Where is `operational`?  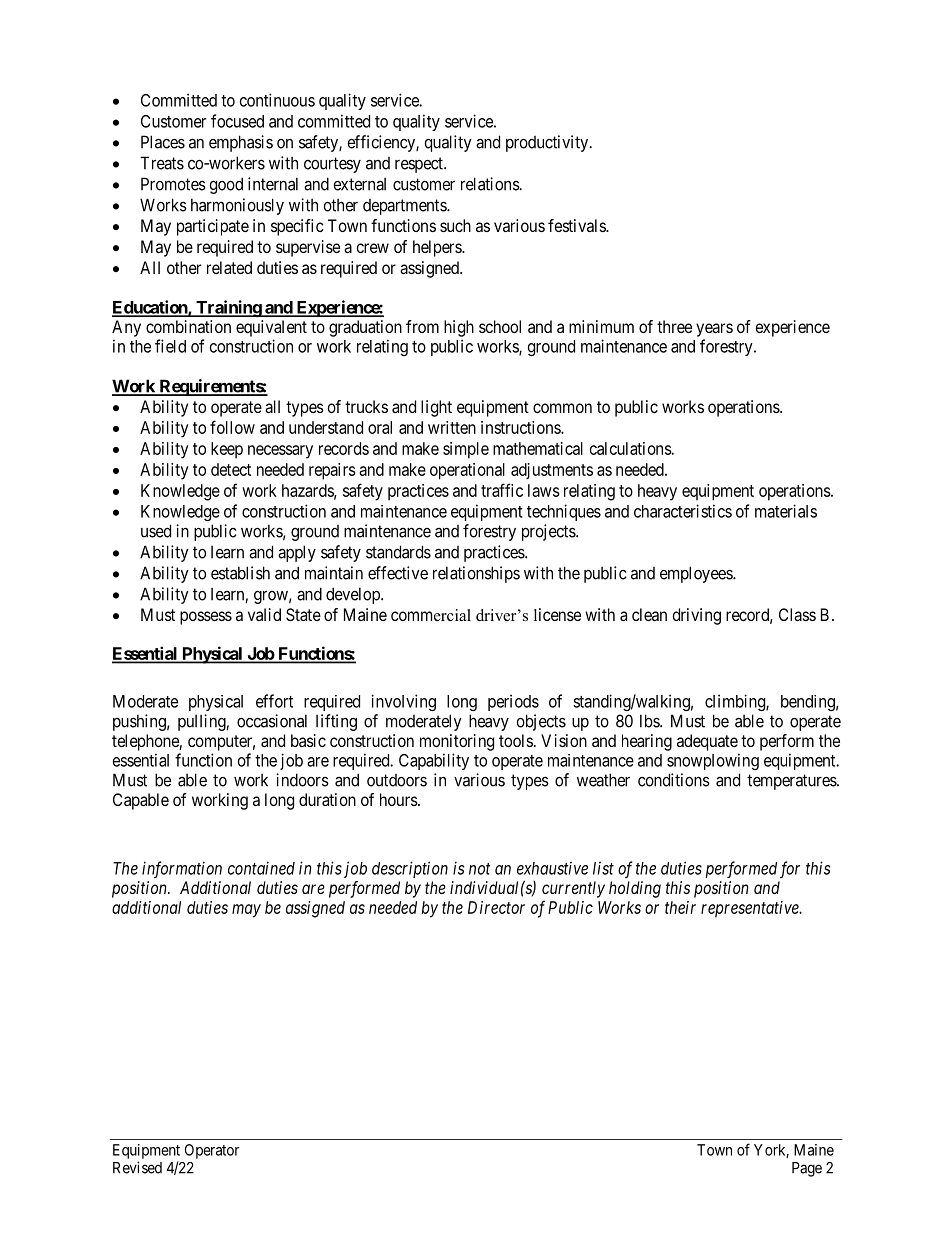 operational is located at coordinates (467, 471).
